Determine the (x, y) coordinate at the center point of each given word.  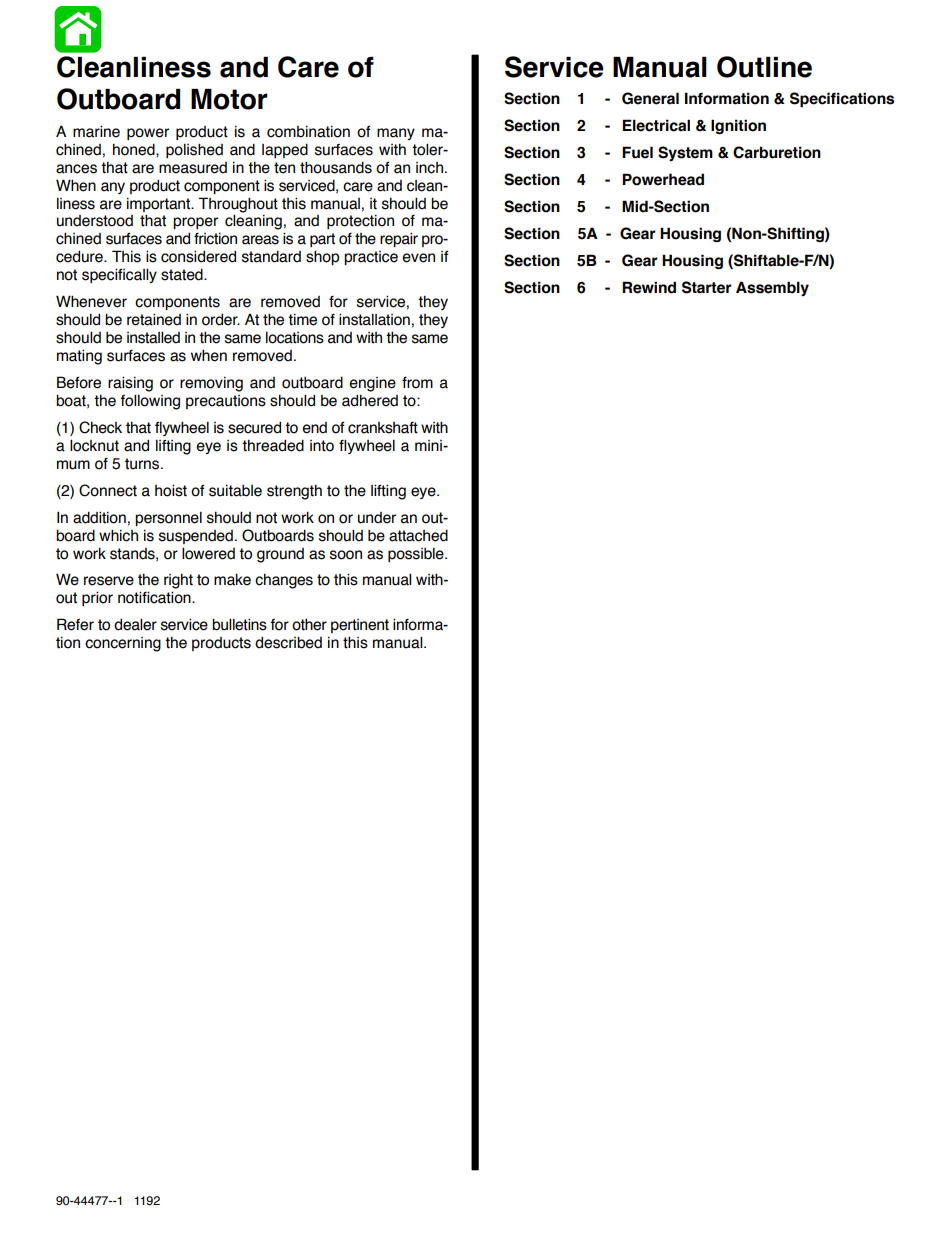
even (418, 258)
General (650, 98)
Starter (707, 287)
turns (143, 464)
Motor (229, 99)
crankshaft (383, 428)
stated (183, 274)
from (417, 383)
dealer (135, 624)
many (396, 134)
